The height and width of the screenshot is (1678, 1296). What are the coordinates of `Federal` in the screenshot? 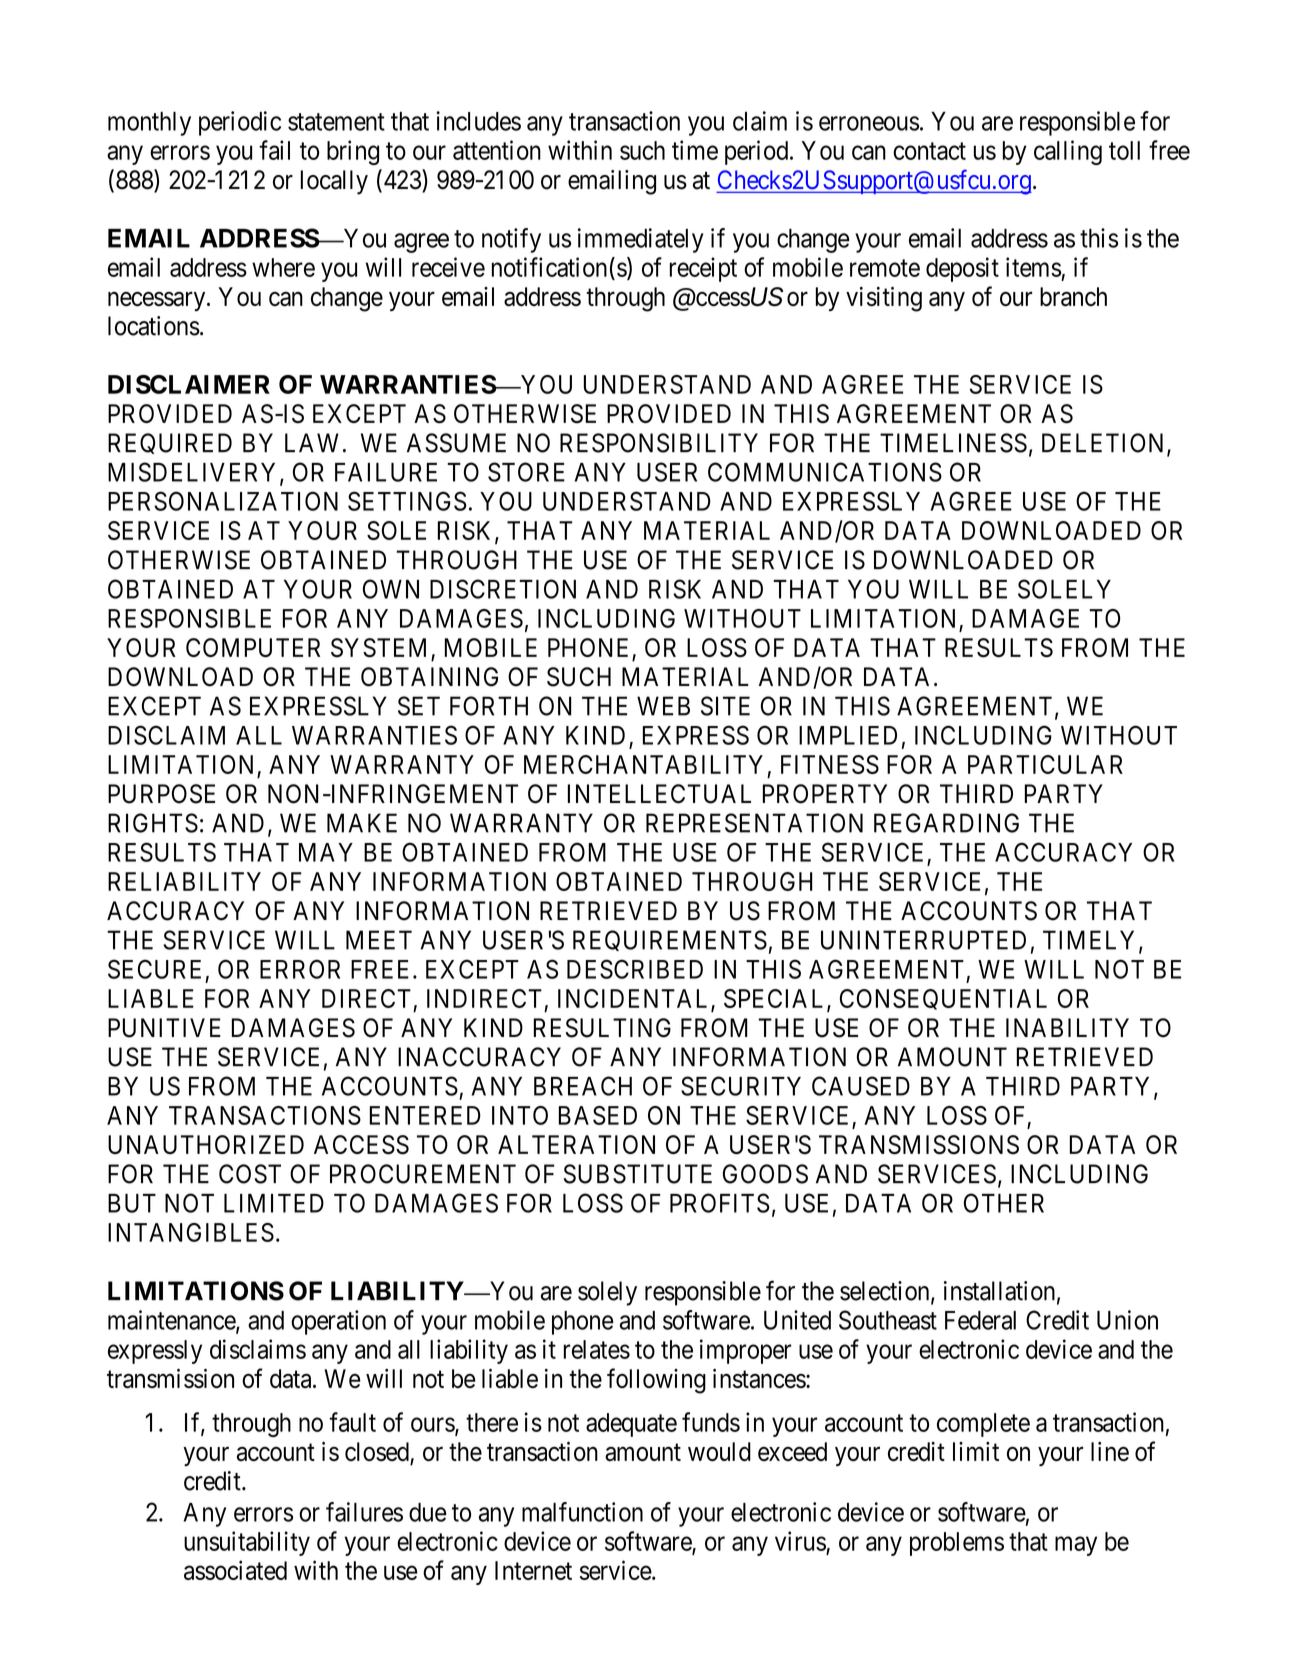 It's located at (980, 1320).
